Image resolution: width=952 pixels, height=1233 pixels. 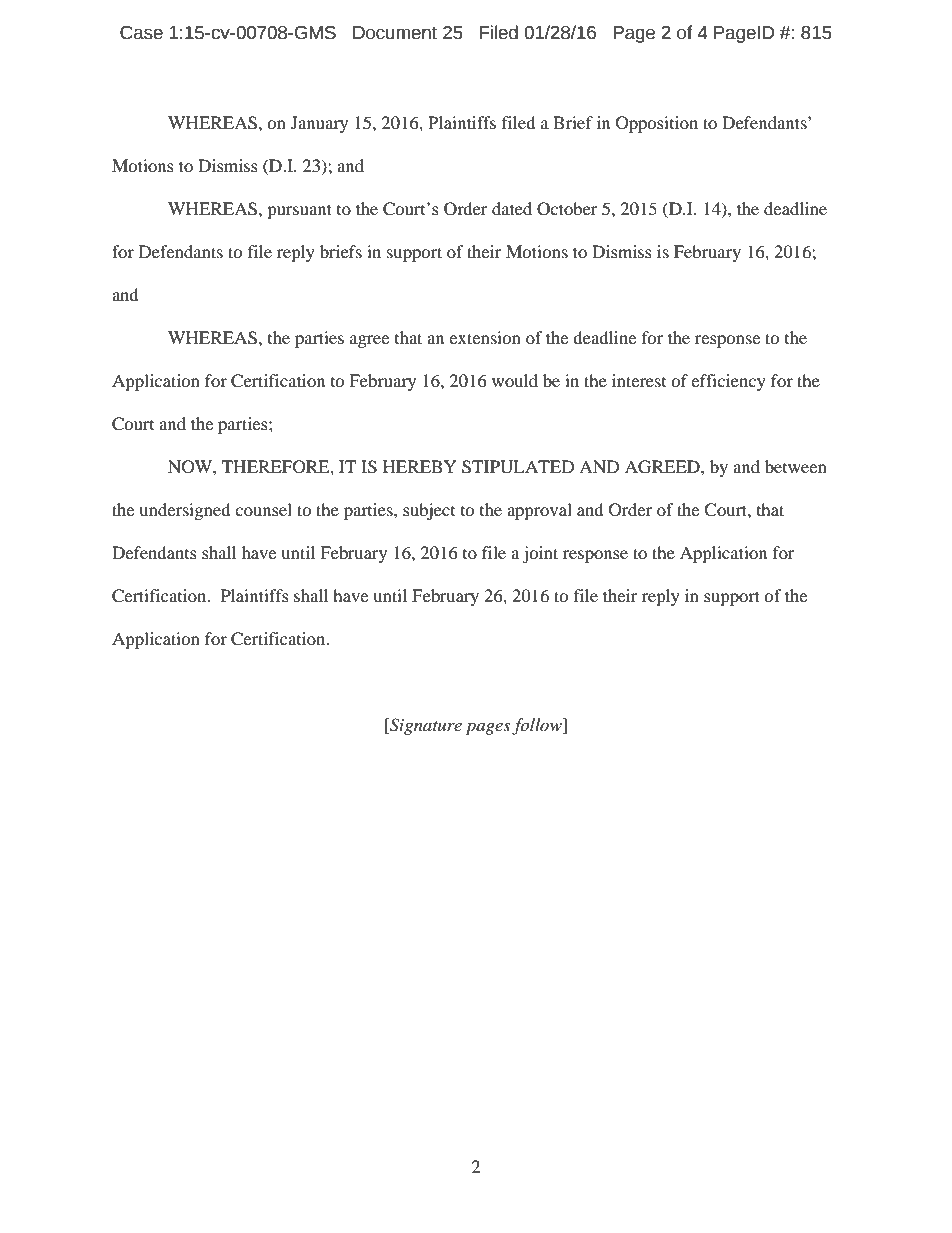 What do you see at coordinates (420, 466) in the document?
I see `HEREBY` at bounding box center [420, 466].
